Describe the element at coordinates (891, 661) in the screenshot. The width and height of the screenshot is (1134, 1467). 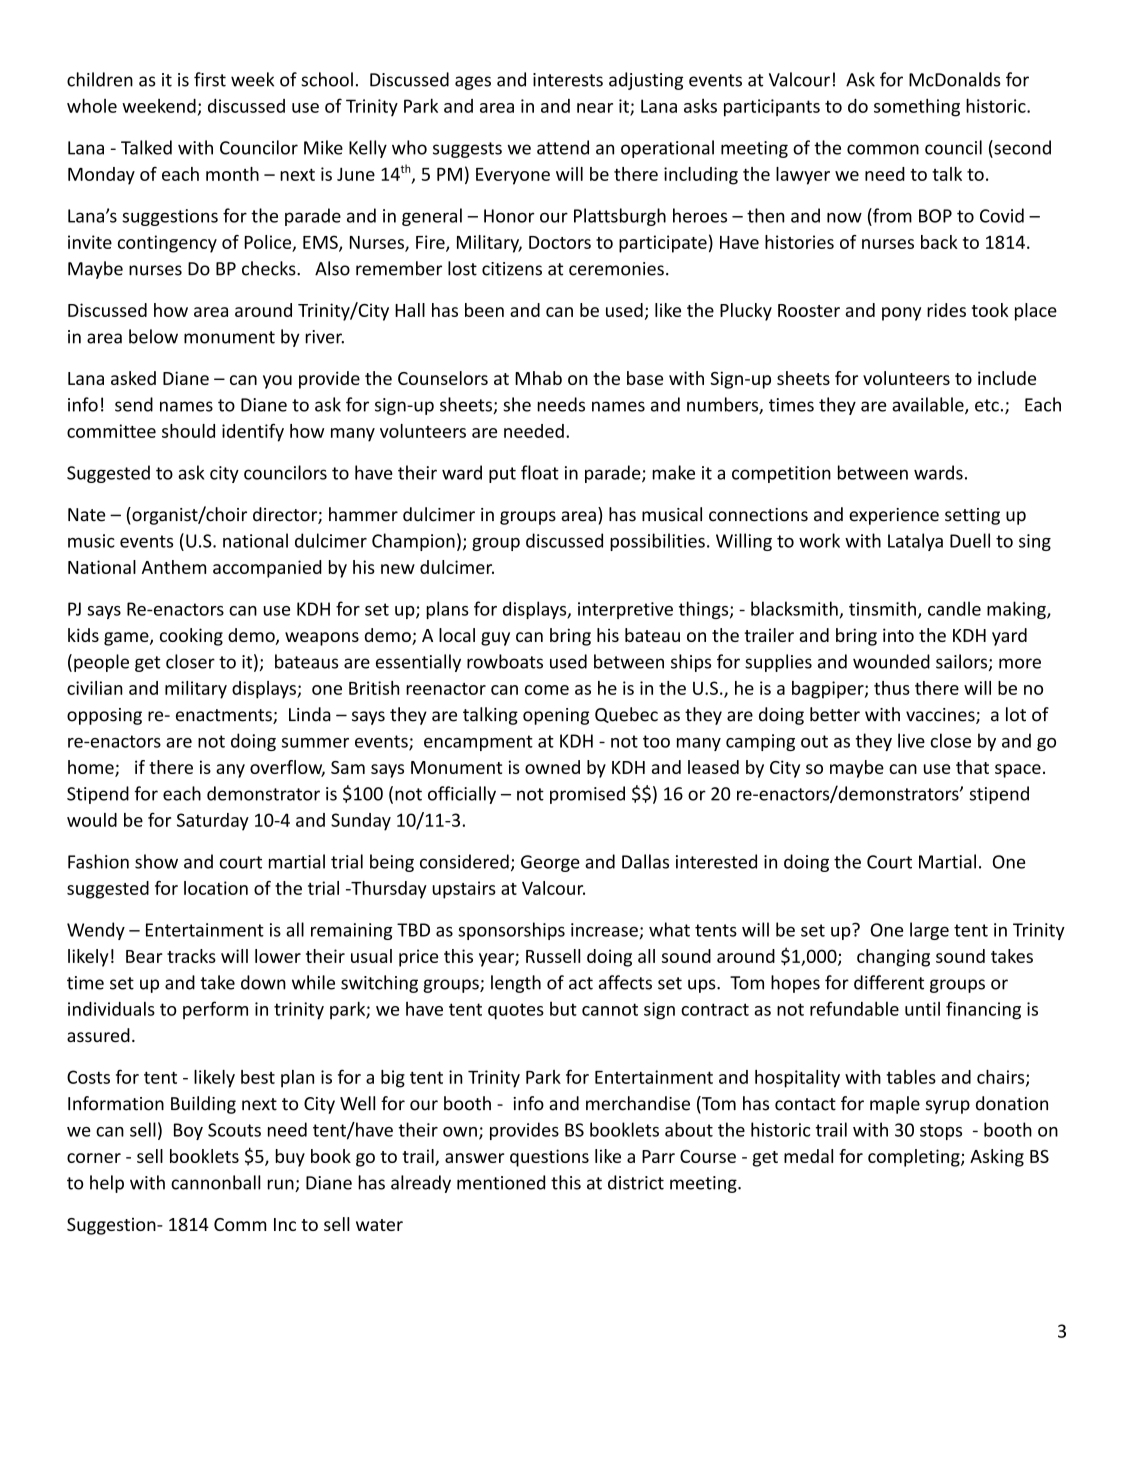
I see `wounded` at that location.
